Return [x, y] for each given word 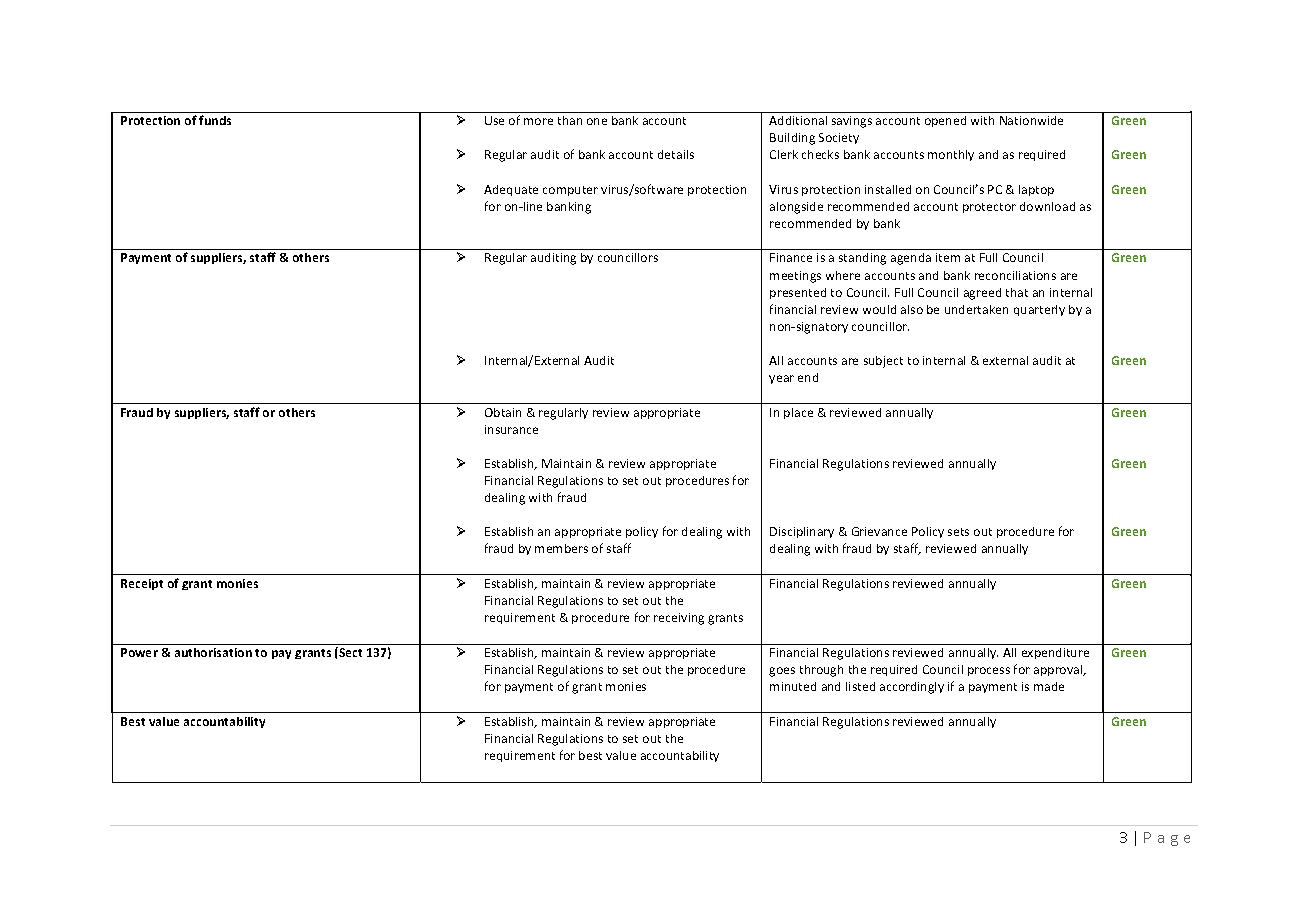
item [948, 257]
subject [883, 362]
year [781, 379]
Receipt [142, 584]
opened [945, 121]
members [561, 548]
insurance [511, 429]
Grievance [879, 531]
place [798, 413]
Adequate [511, 190]
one [597, 121]
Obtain [503, 412]
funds [215, 120]
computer [570, 191]
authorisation [213, 652]
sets [958, 532]
